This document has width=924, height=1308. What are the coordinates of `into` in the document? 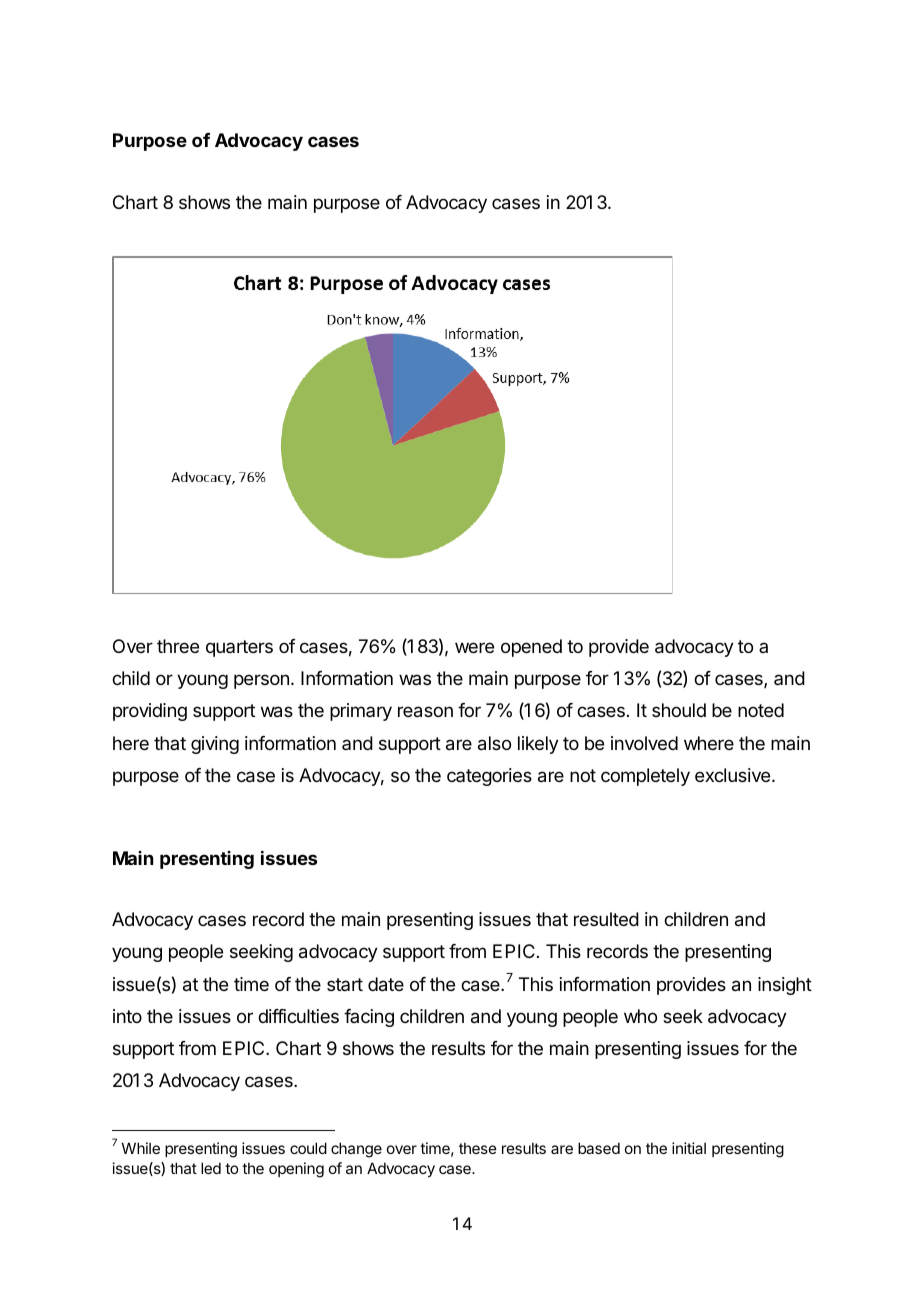 It's located at (127, 1016).
